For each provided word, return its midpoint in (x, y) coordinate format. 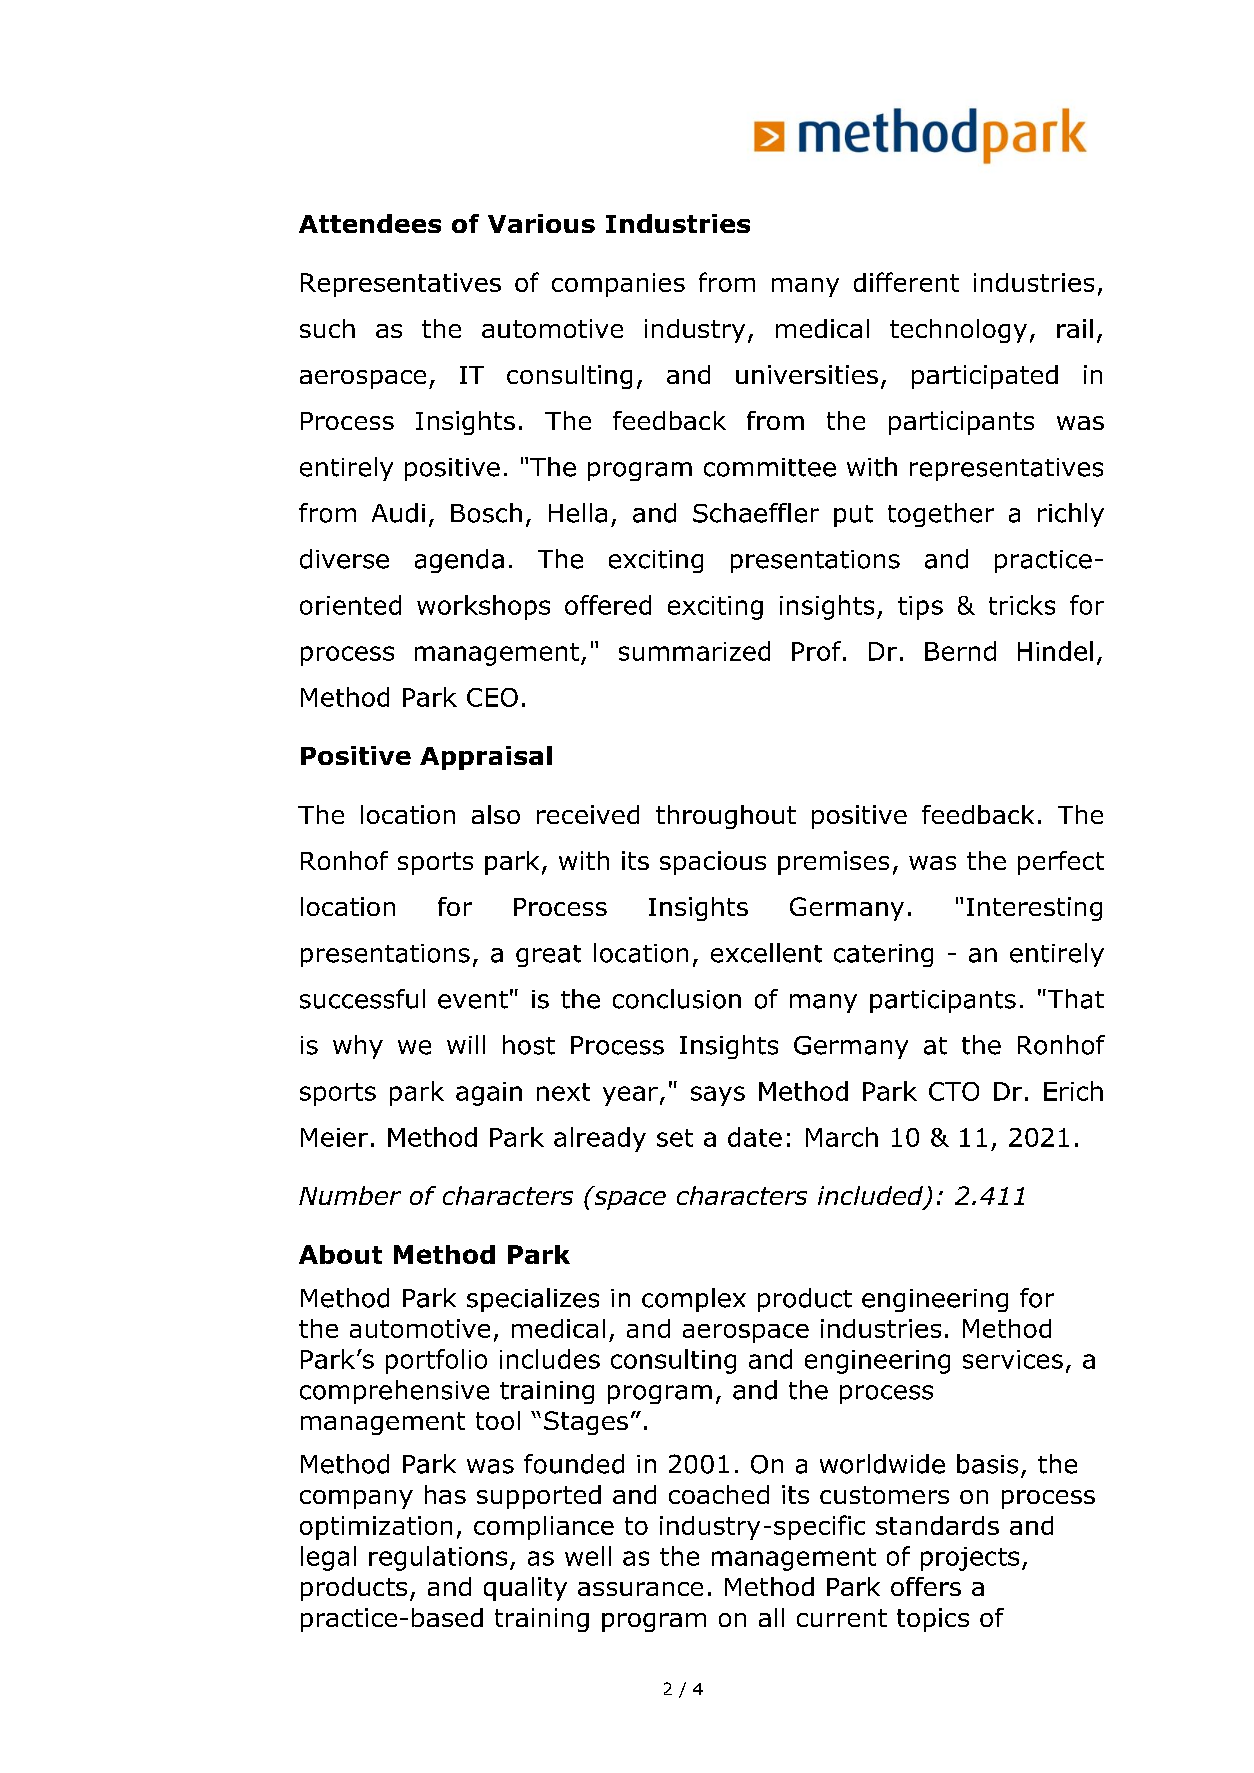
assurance (640, 1589)
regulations (438, 1558)
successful (362, 999)
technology (958, 331)
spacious (713, 863)
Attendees (370, 223)
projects (970, 1559)
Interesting (1034, 909)
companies (618, 285)
